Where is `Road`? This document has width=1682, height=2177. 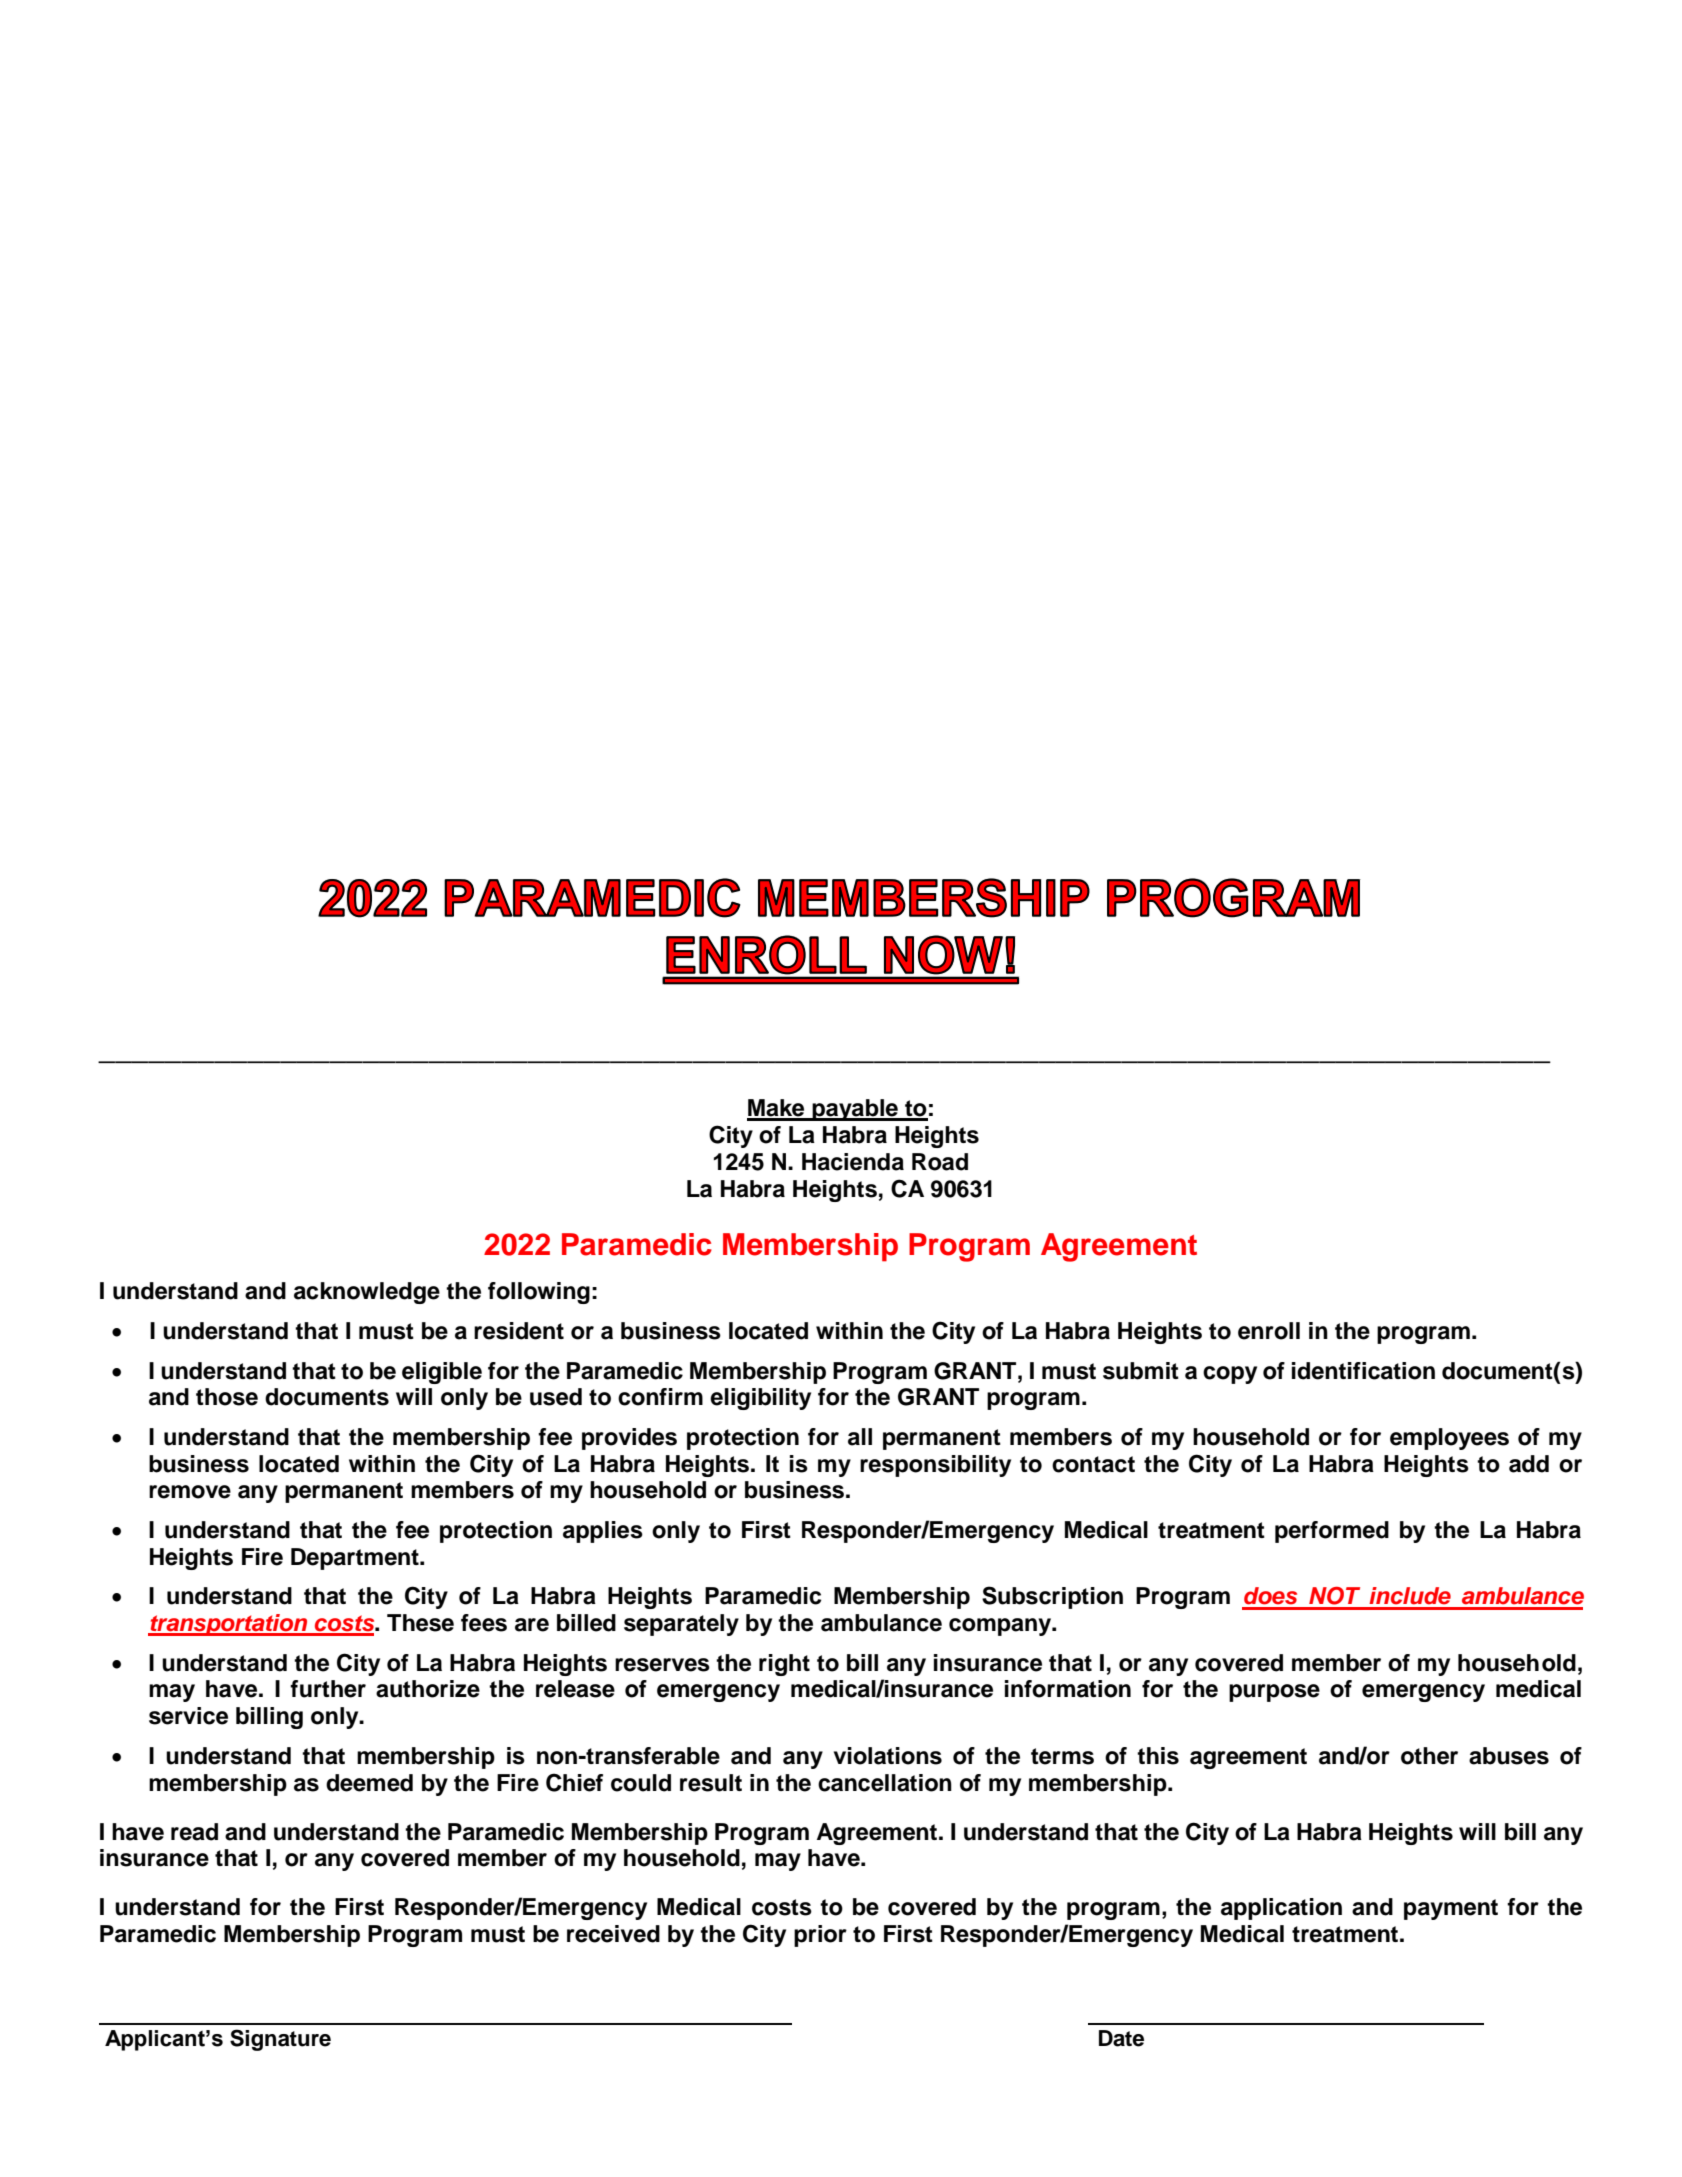
Road is located at coordinates (940, 1162).
